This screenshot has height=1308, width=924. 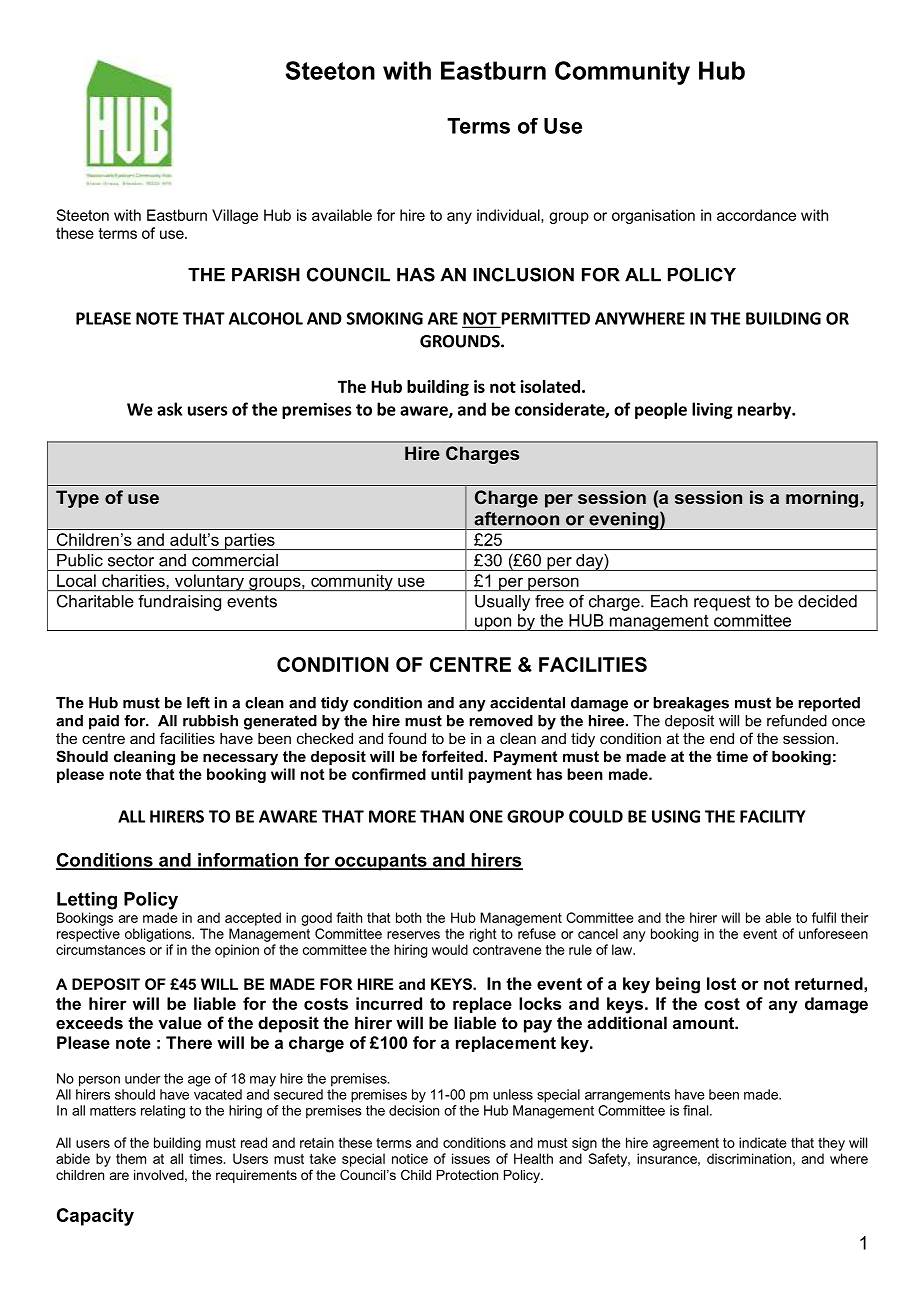 What do you see at coordinates (721, 983) in the screenshot?
I see `lost` at bounding box center [721, 983].
